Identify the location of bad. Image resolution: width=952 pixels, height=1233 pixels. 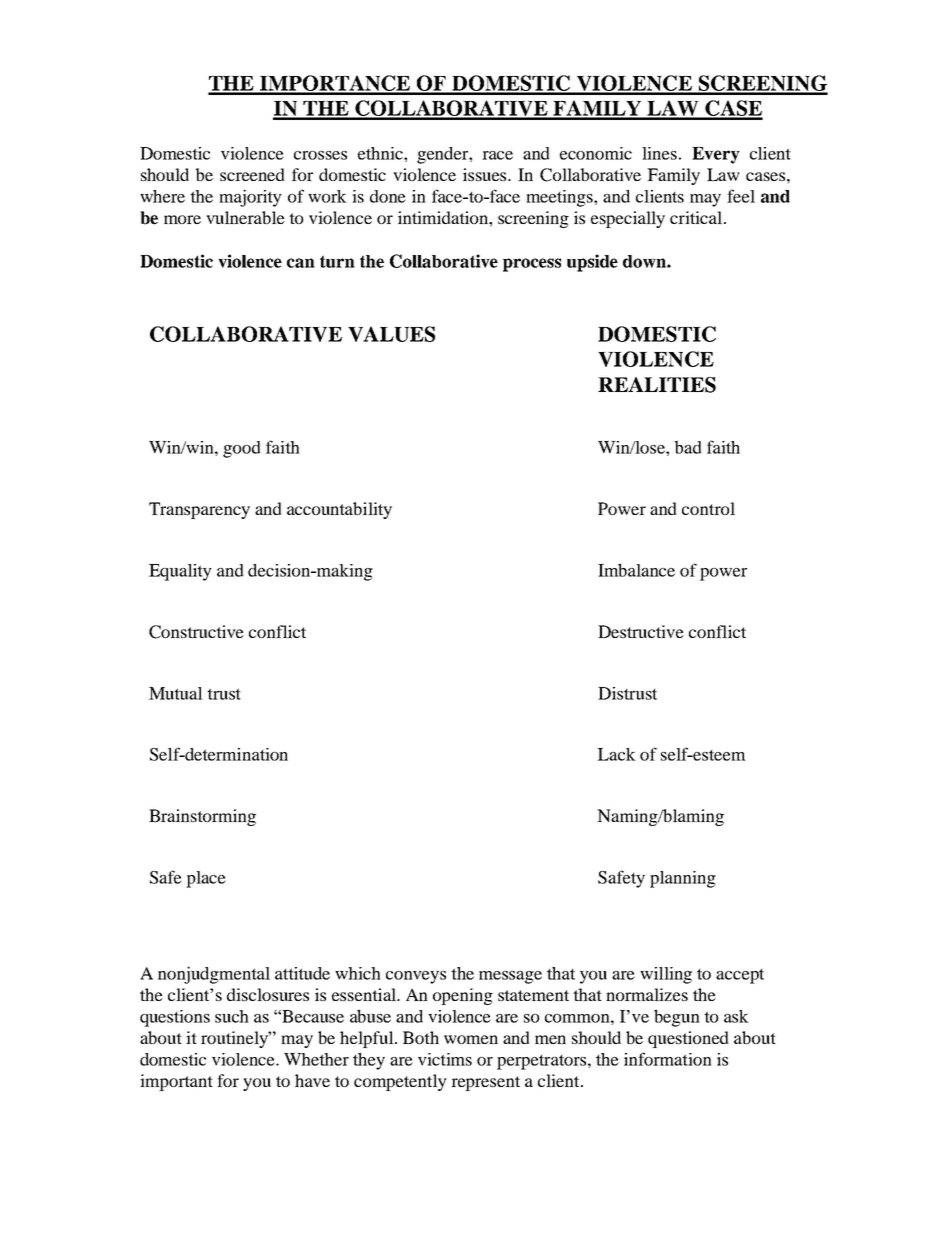
(688, 447).
